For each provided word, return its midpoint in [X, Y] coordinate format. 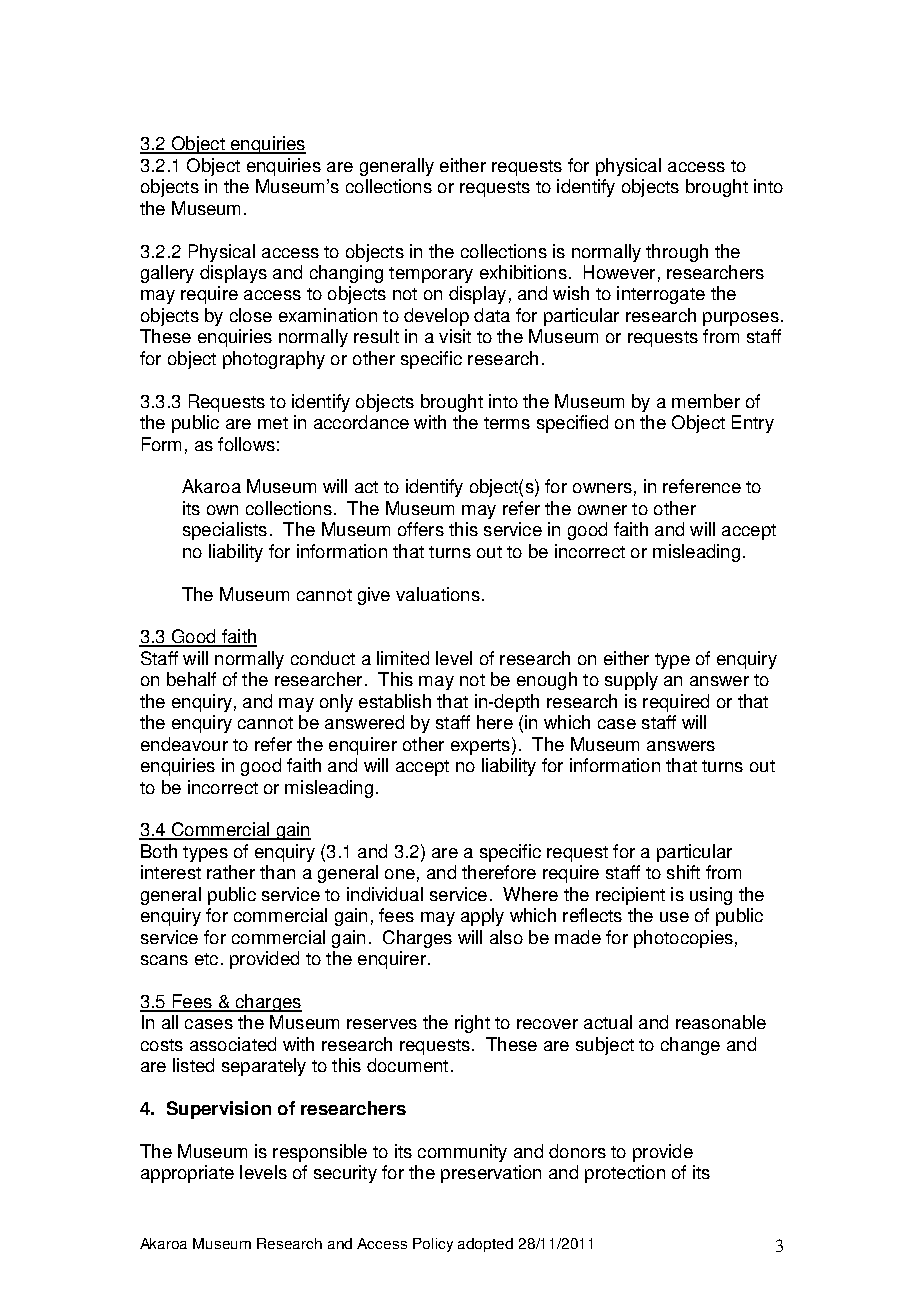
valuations [438, 594]
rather [231, 872]
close [251, 315]
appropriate [187, 1174]
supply [631, 681]
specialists [225, 531]
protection [625, 1174]
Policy [433, 1245]
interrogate [661, 295]
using [711, 896]
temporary [431, 275]
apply [482, 917]
